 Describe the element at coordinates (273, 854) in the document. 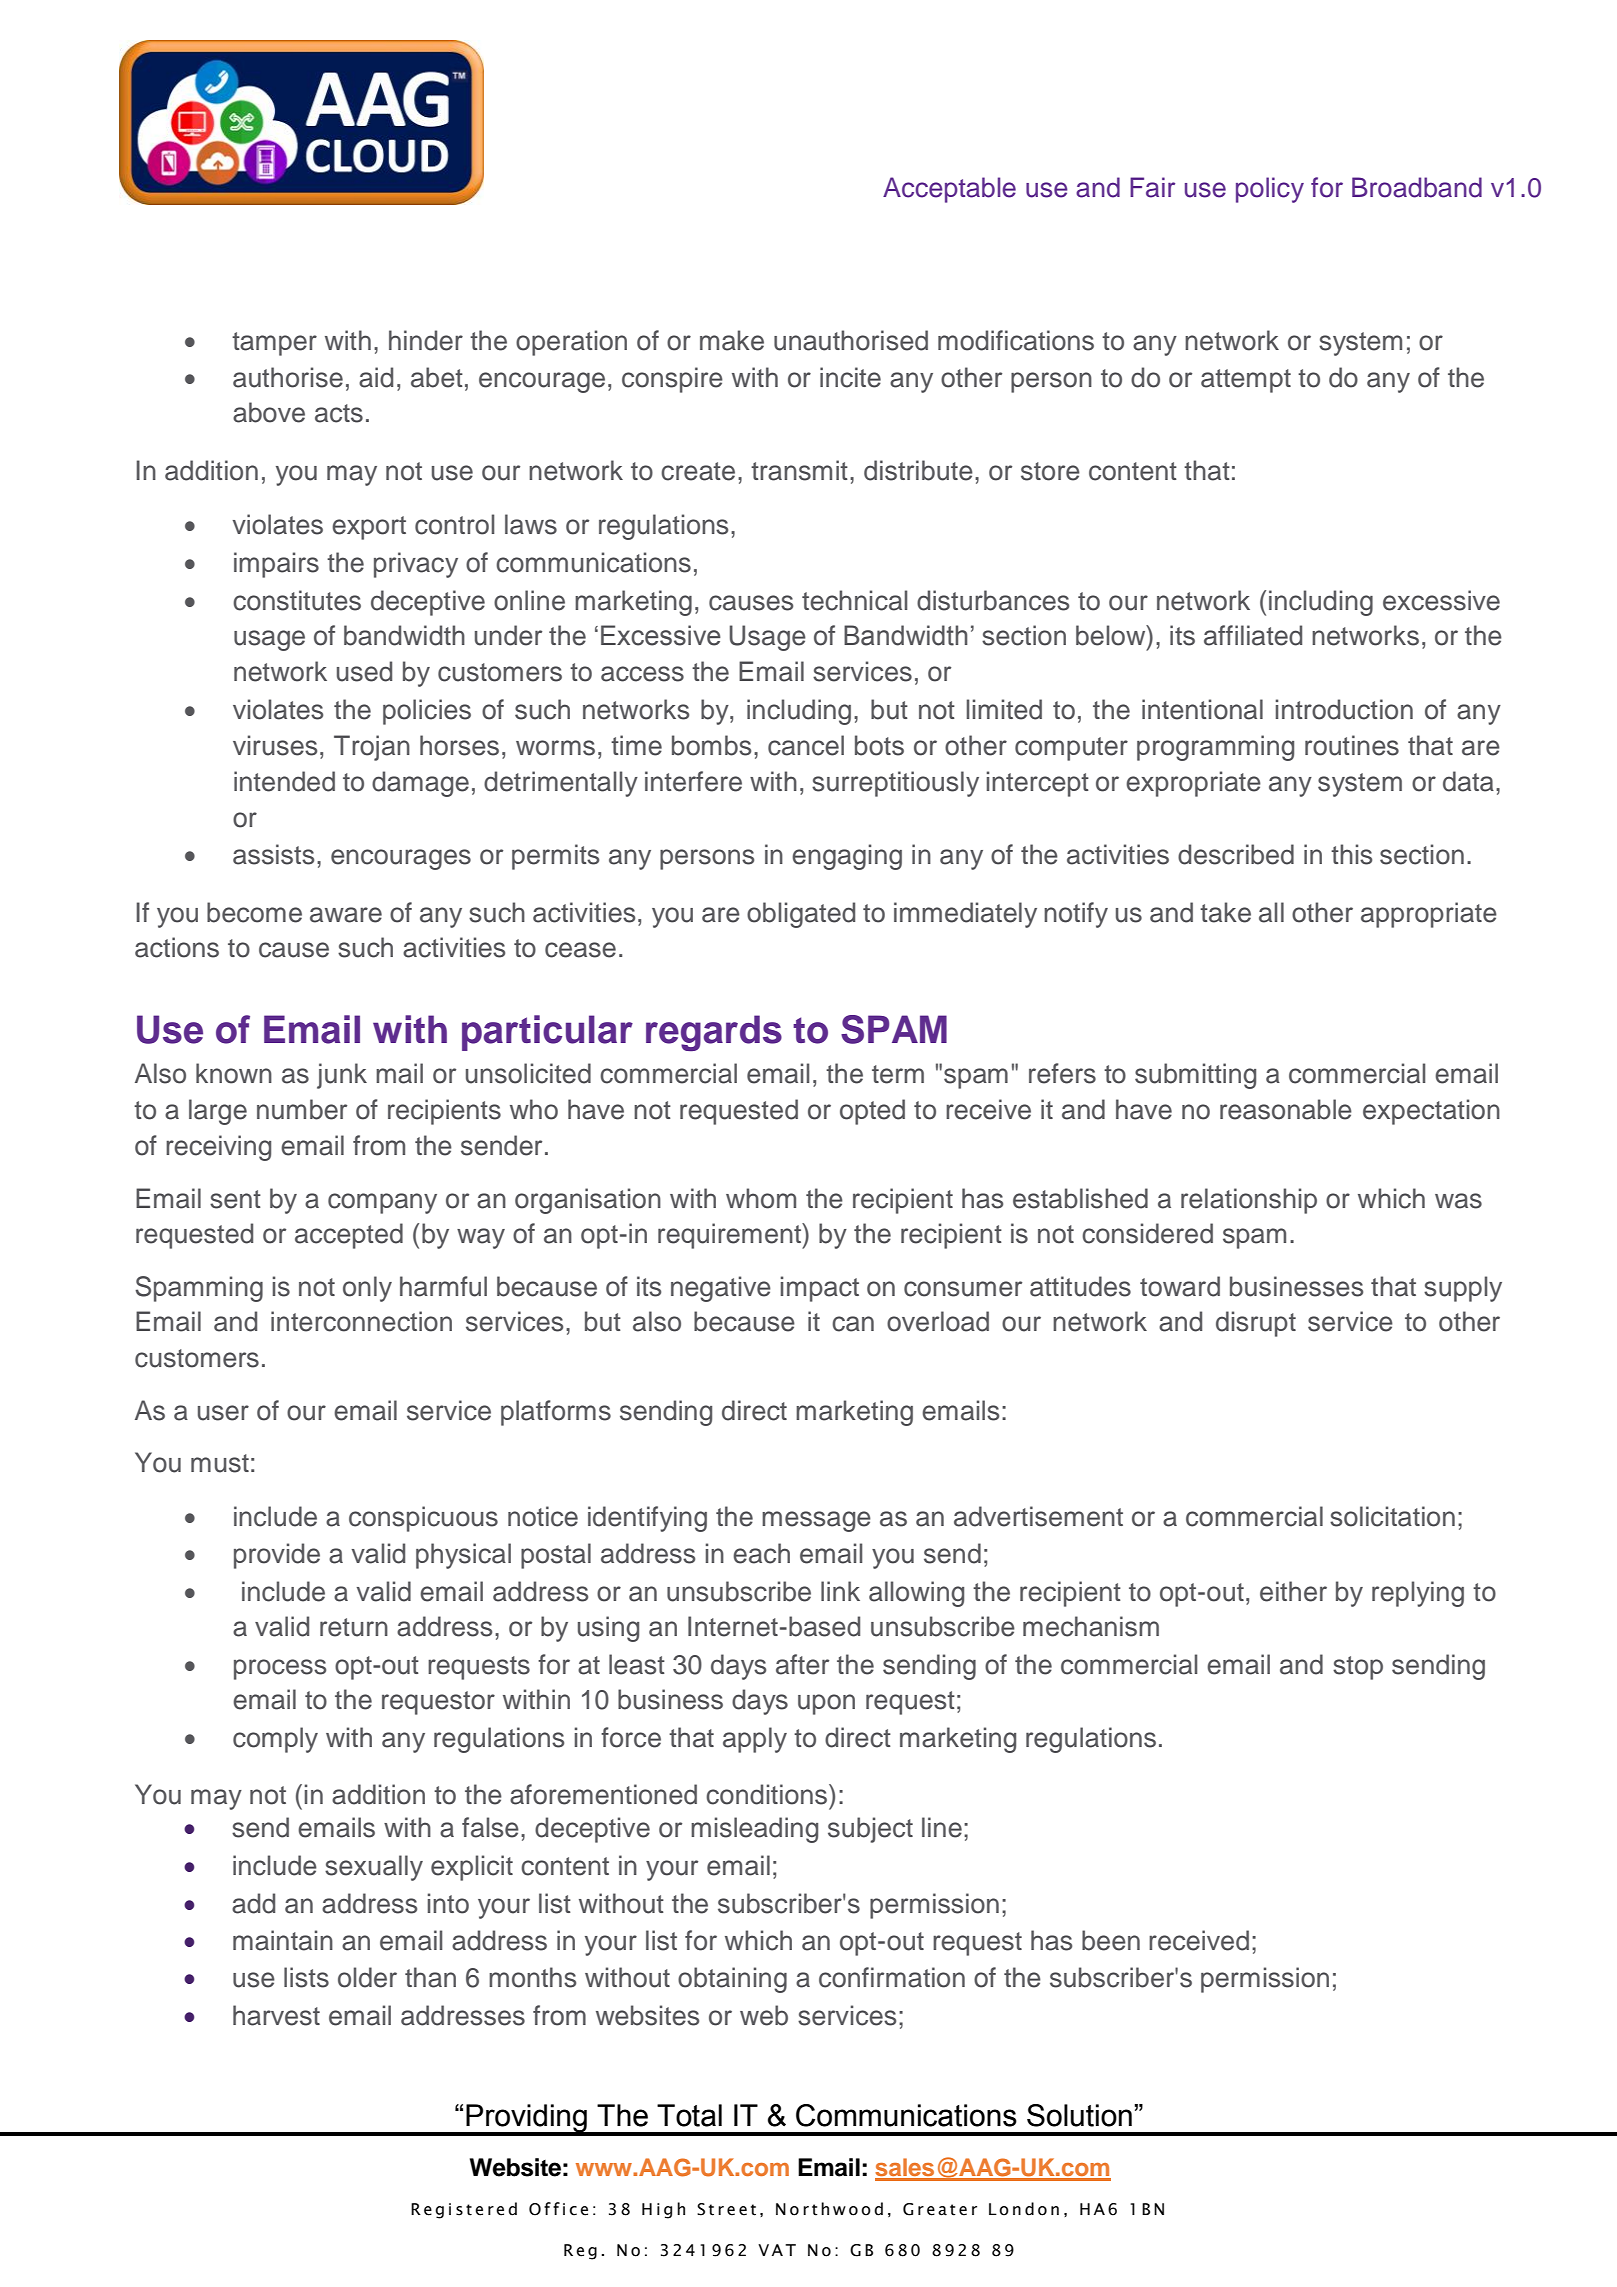

I see `assists` at that location.
